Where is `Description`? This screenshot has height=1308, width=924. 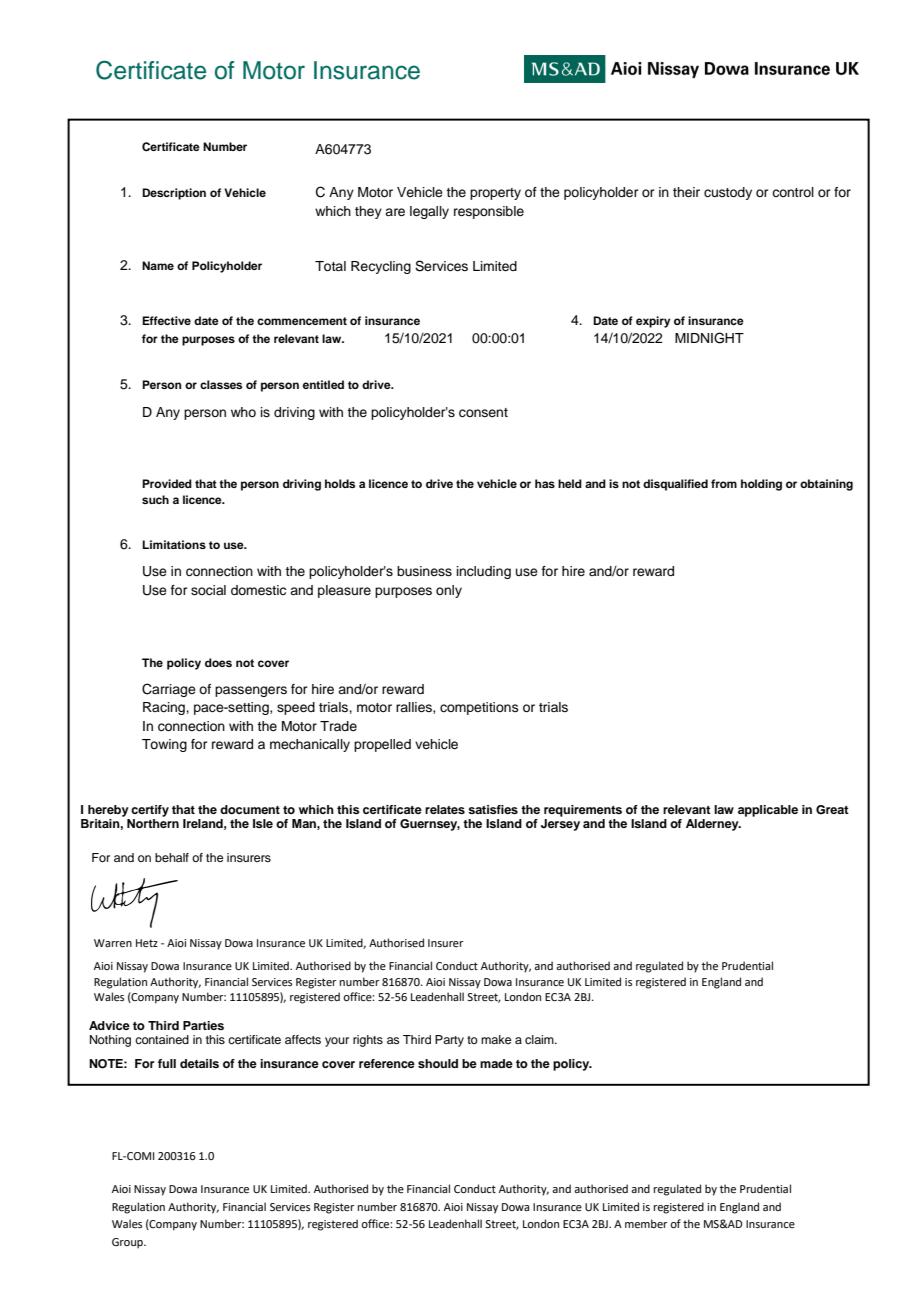
Description is located at coordinates (174, 194).
